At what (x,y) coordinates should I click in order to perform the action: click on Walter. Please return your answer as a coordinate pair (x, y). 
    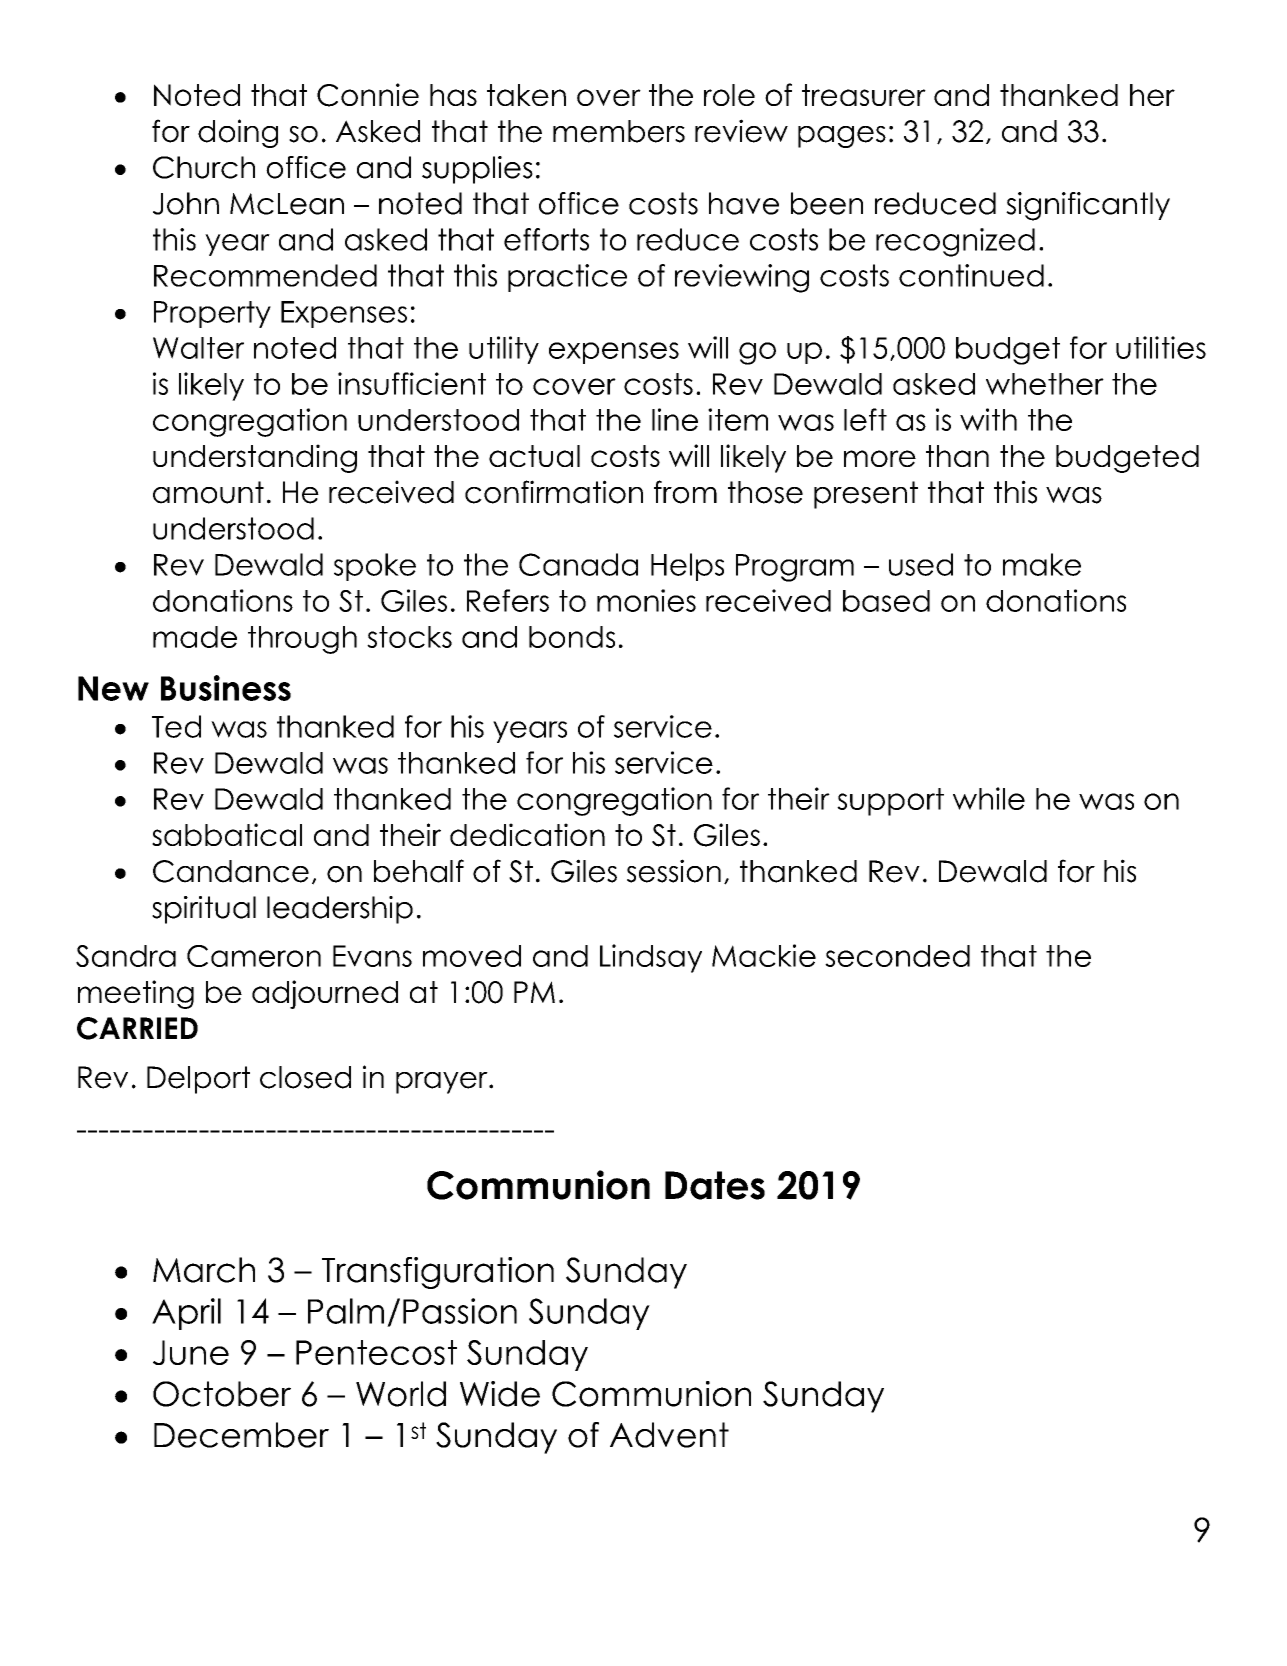
    Looking at the image, I should click on (198, 348).
